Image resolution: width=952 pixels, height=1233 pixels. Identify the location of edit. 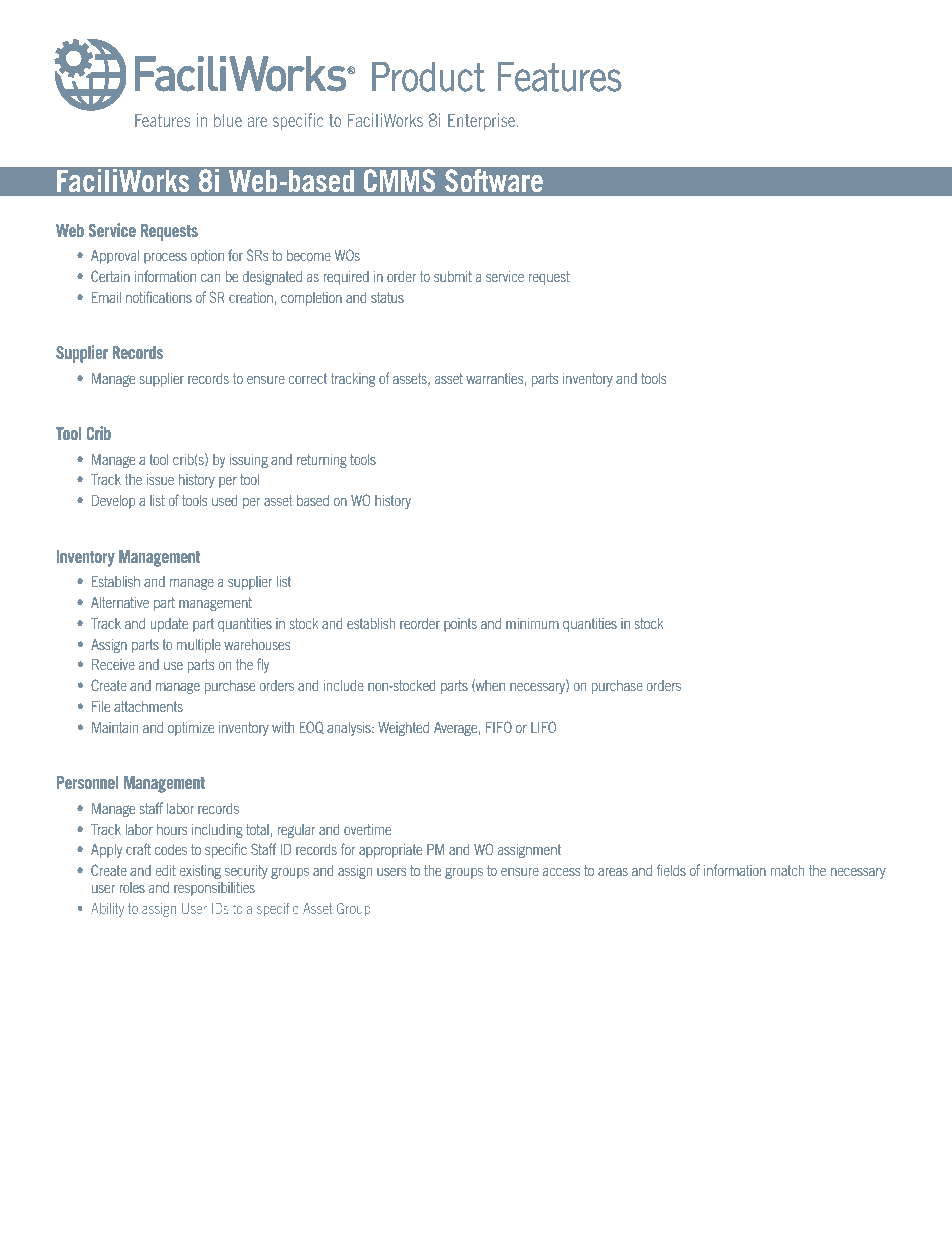
(166, 870).
